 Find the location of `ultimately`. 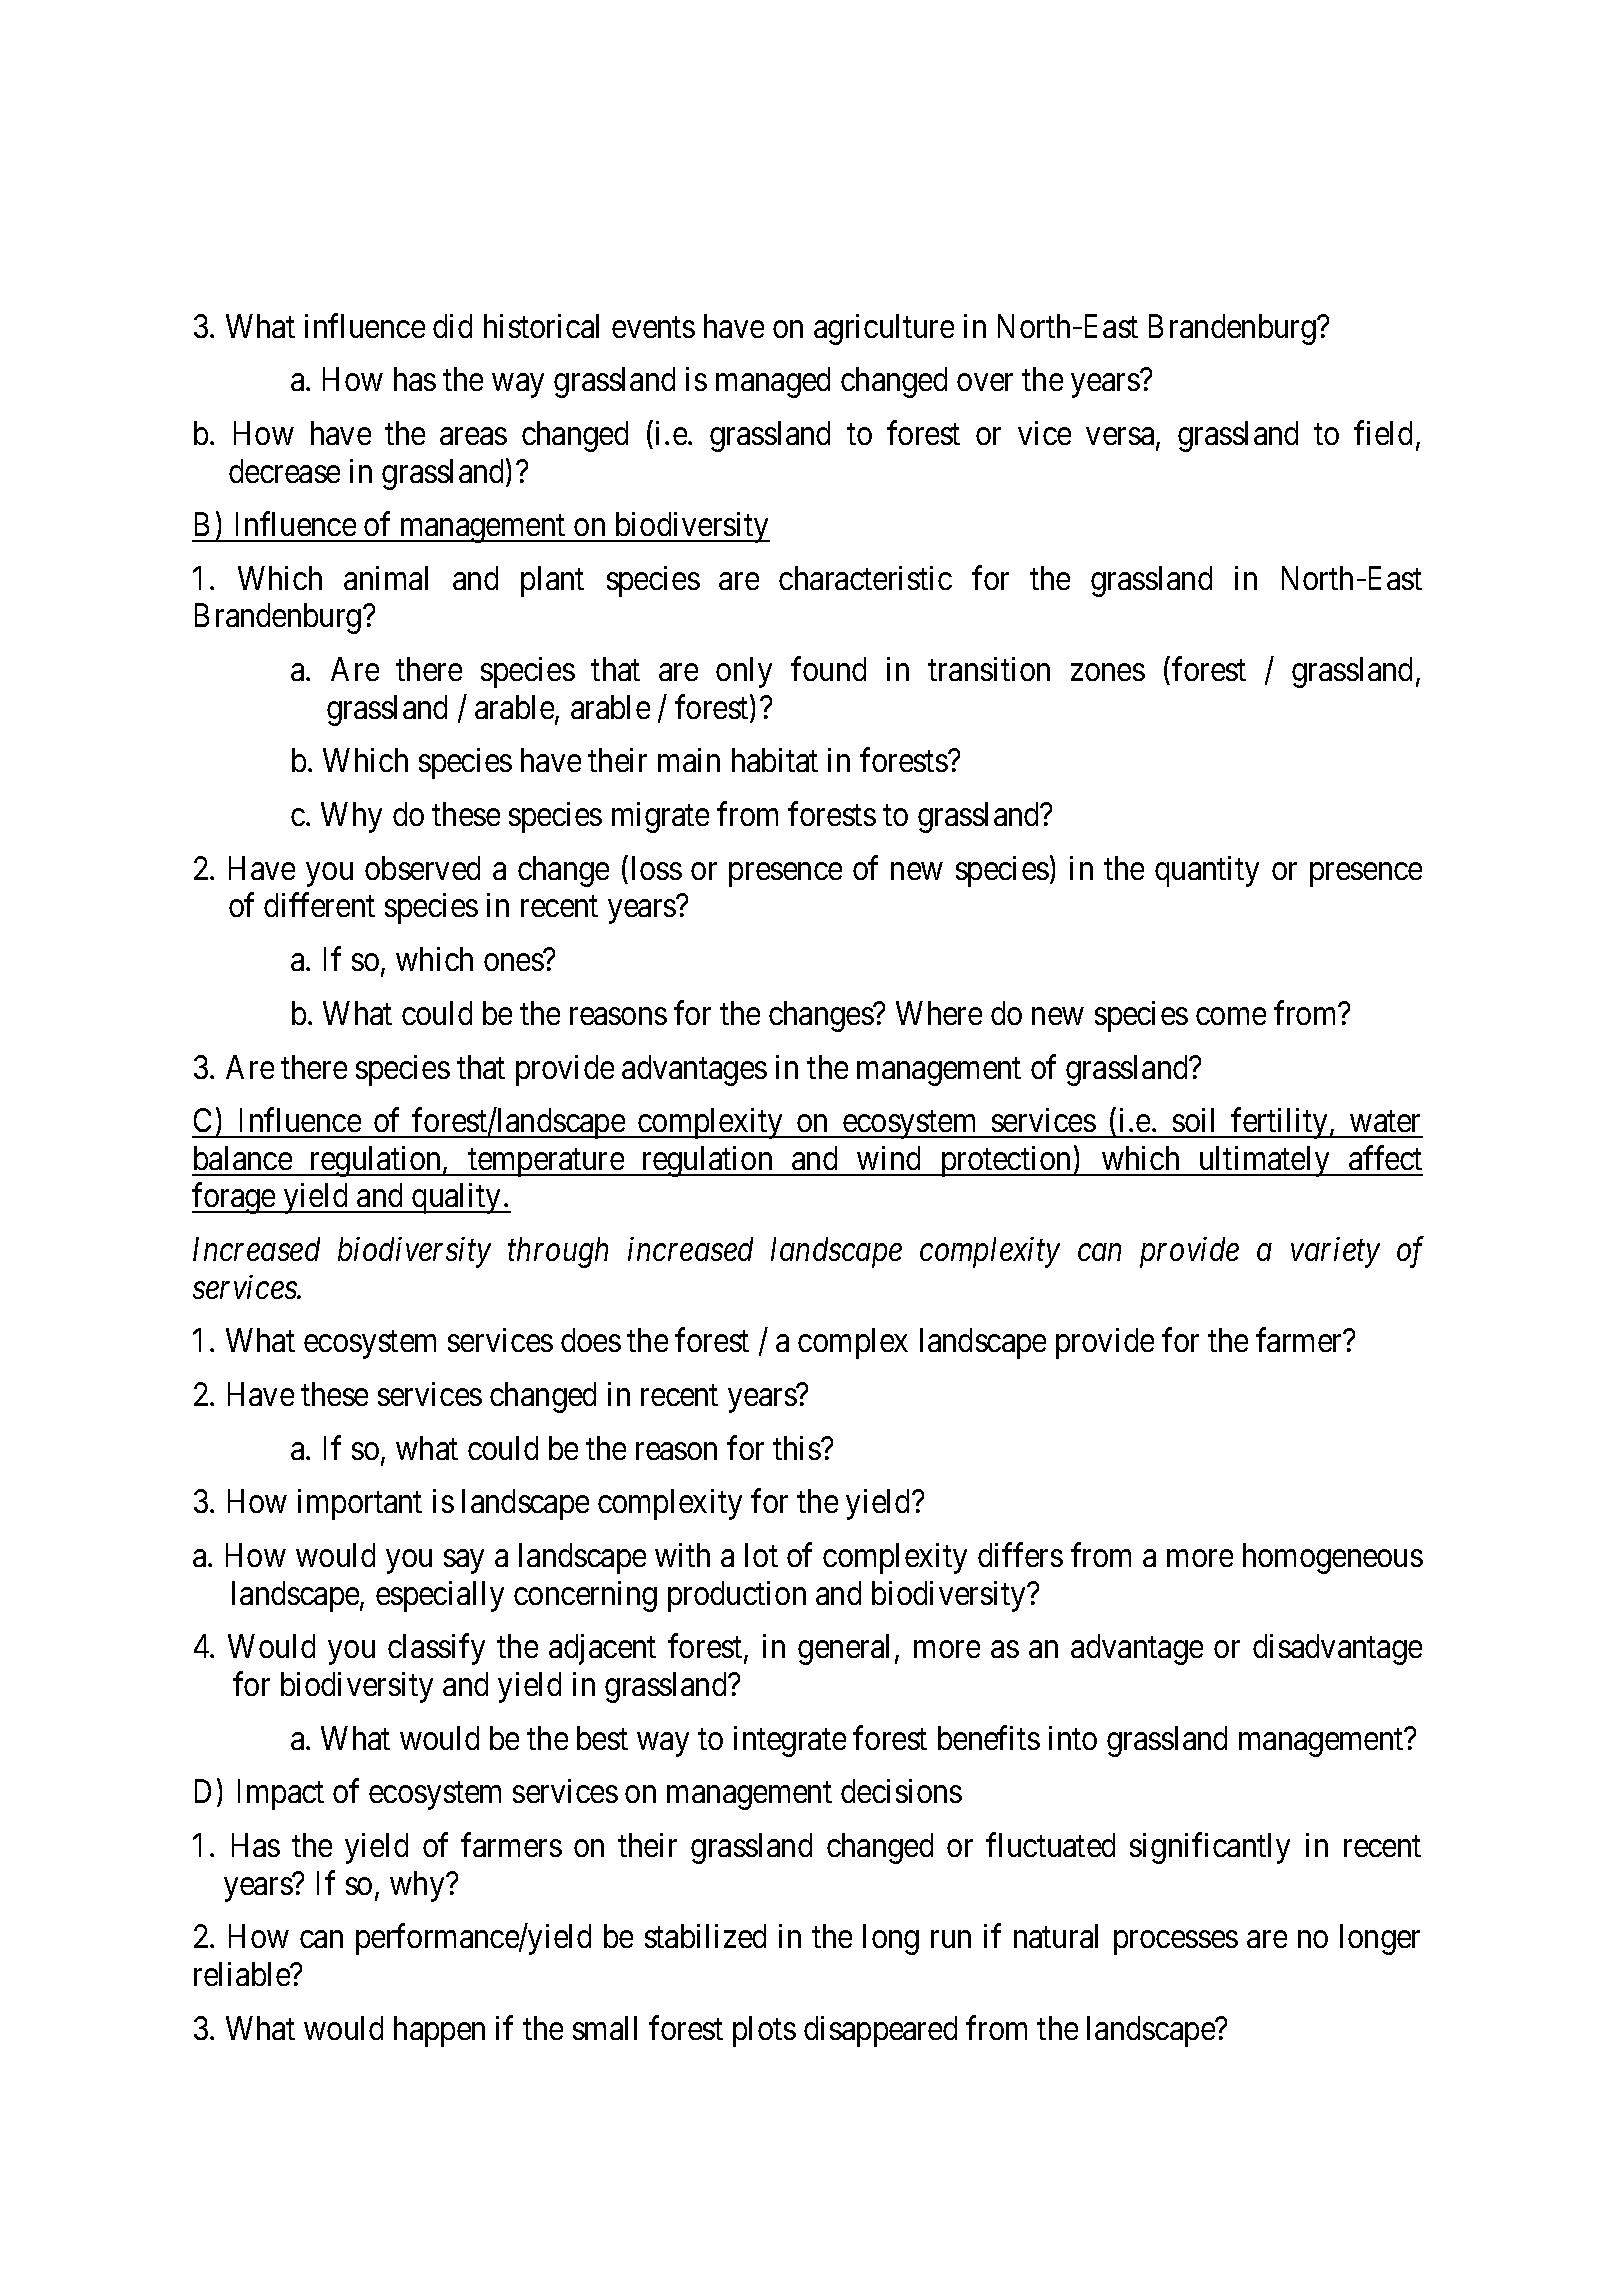

ultimately is located at coordinates (1264, 1161).
